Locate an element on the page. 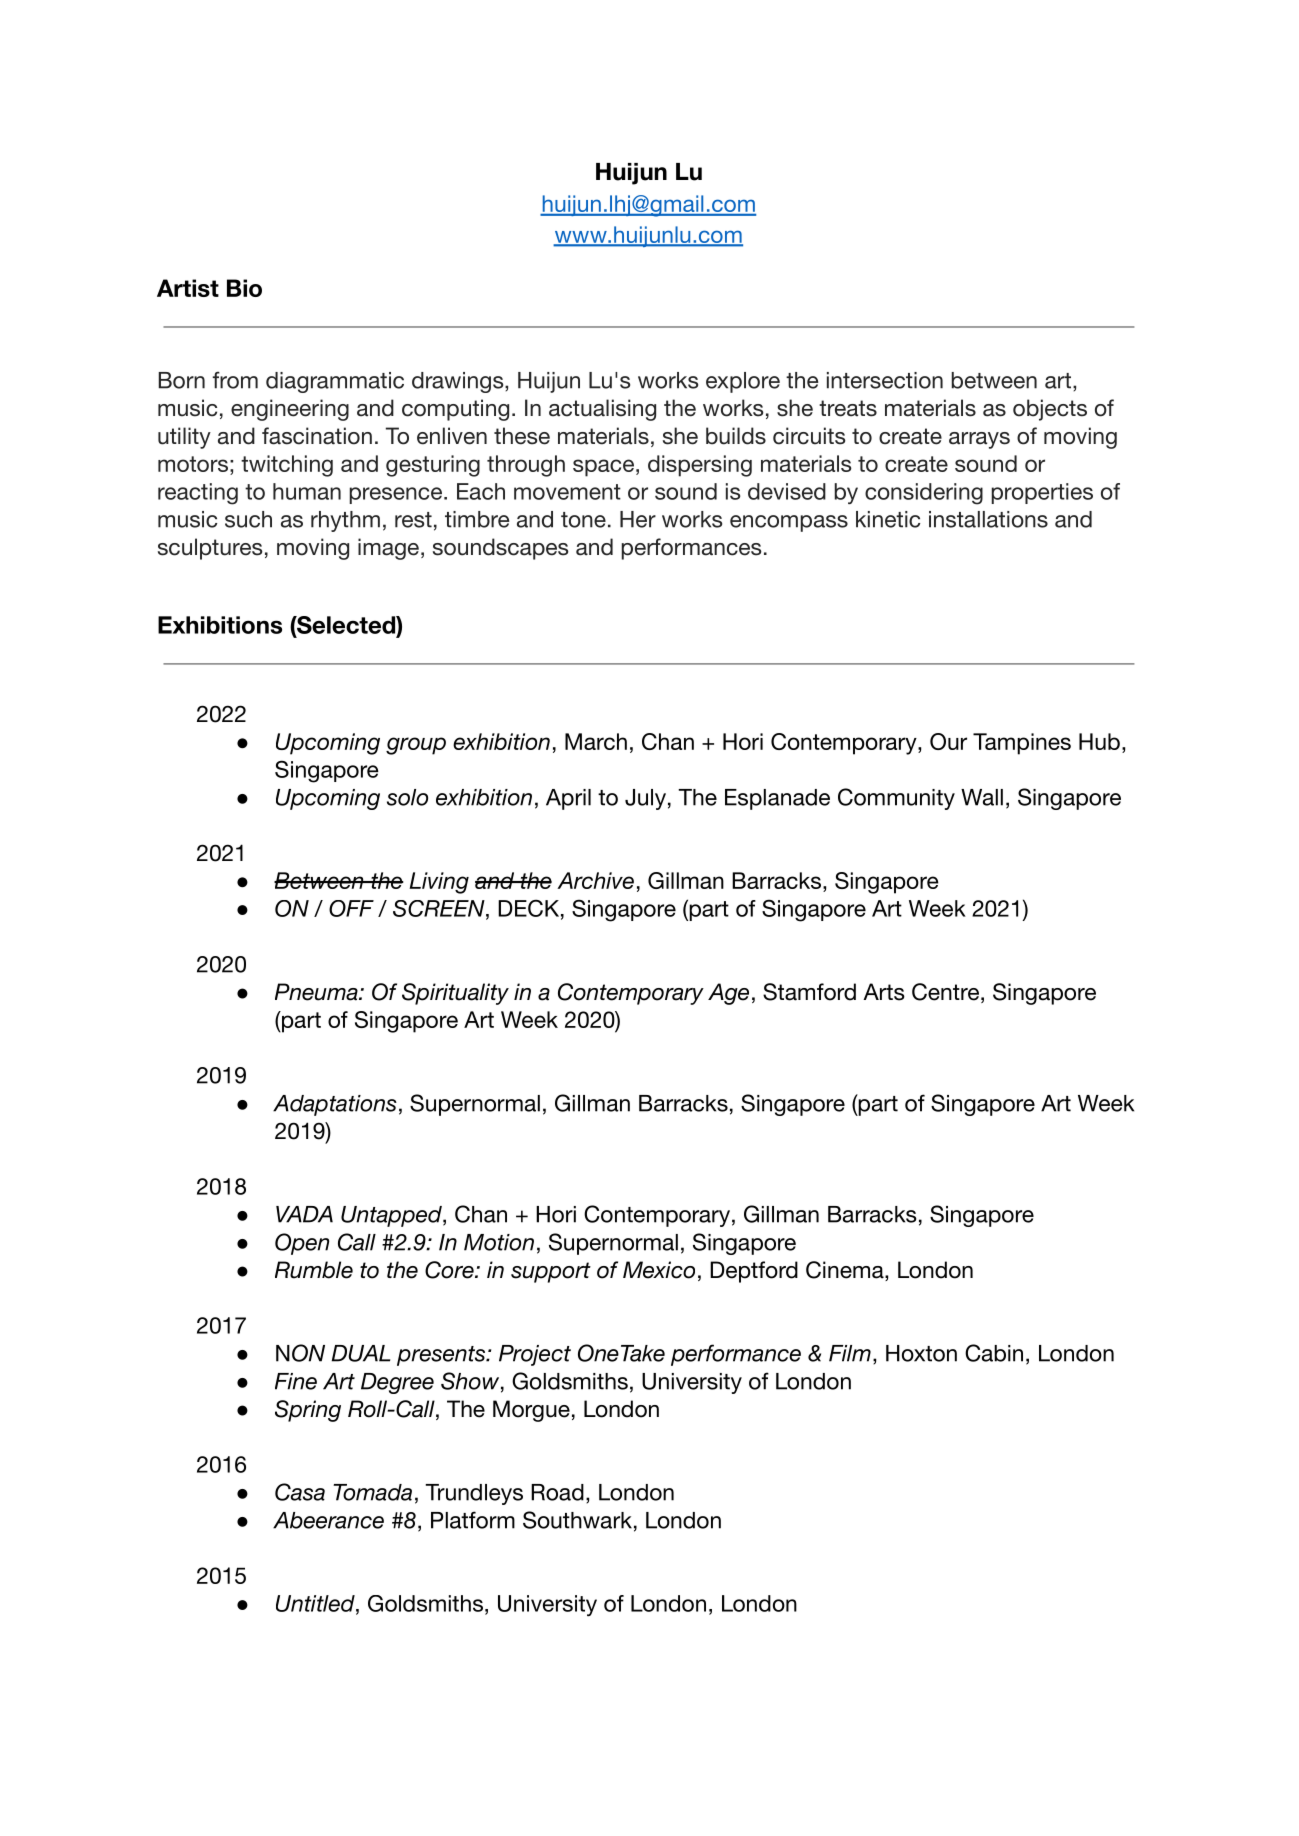 The image size is (1299, 1836). Archive is located at coordinates (595, 880).
